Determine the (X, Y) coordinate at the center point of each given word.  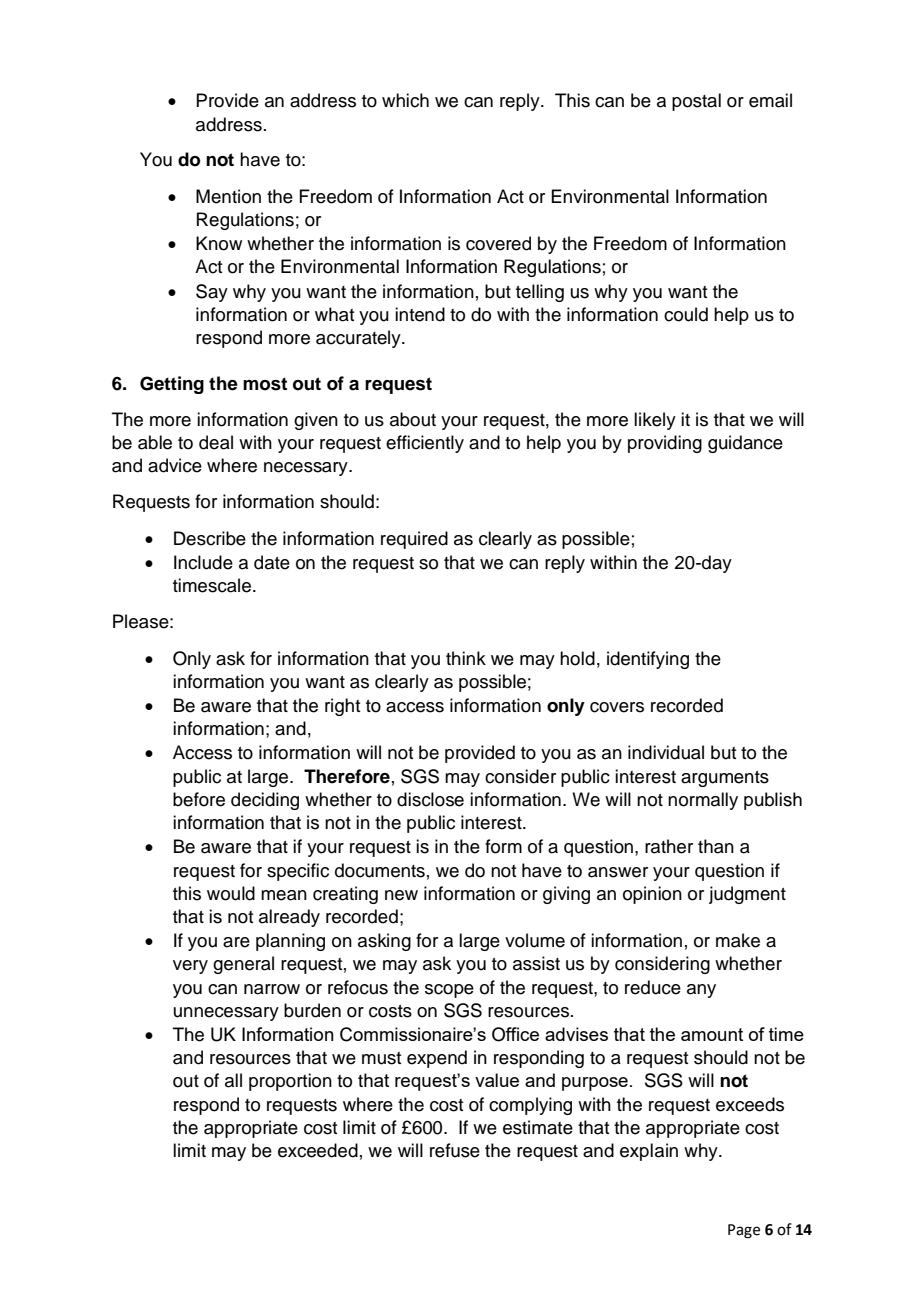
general (243, 965)
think (466, 658)
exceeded (318, 1150)
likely (655, 421)
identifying (648, 660)
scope (449, 991)
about (413, 419)
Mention (228, 196)
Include (203, 562)
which (405, 100)
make (738, 940)
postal (696, 102)
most (265, 384)
